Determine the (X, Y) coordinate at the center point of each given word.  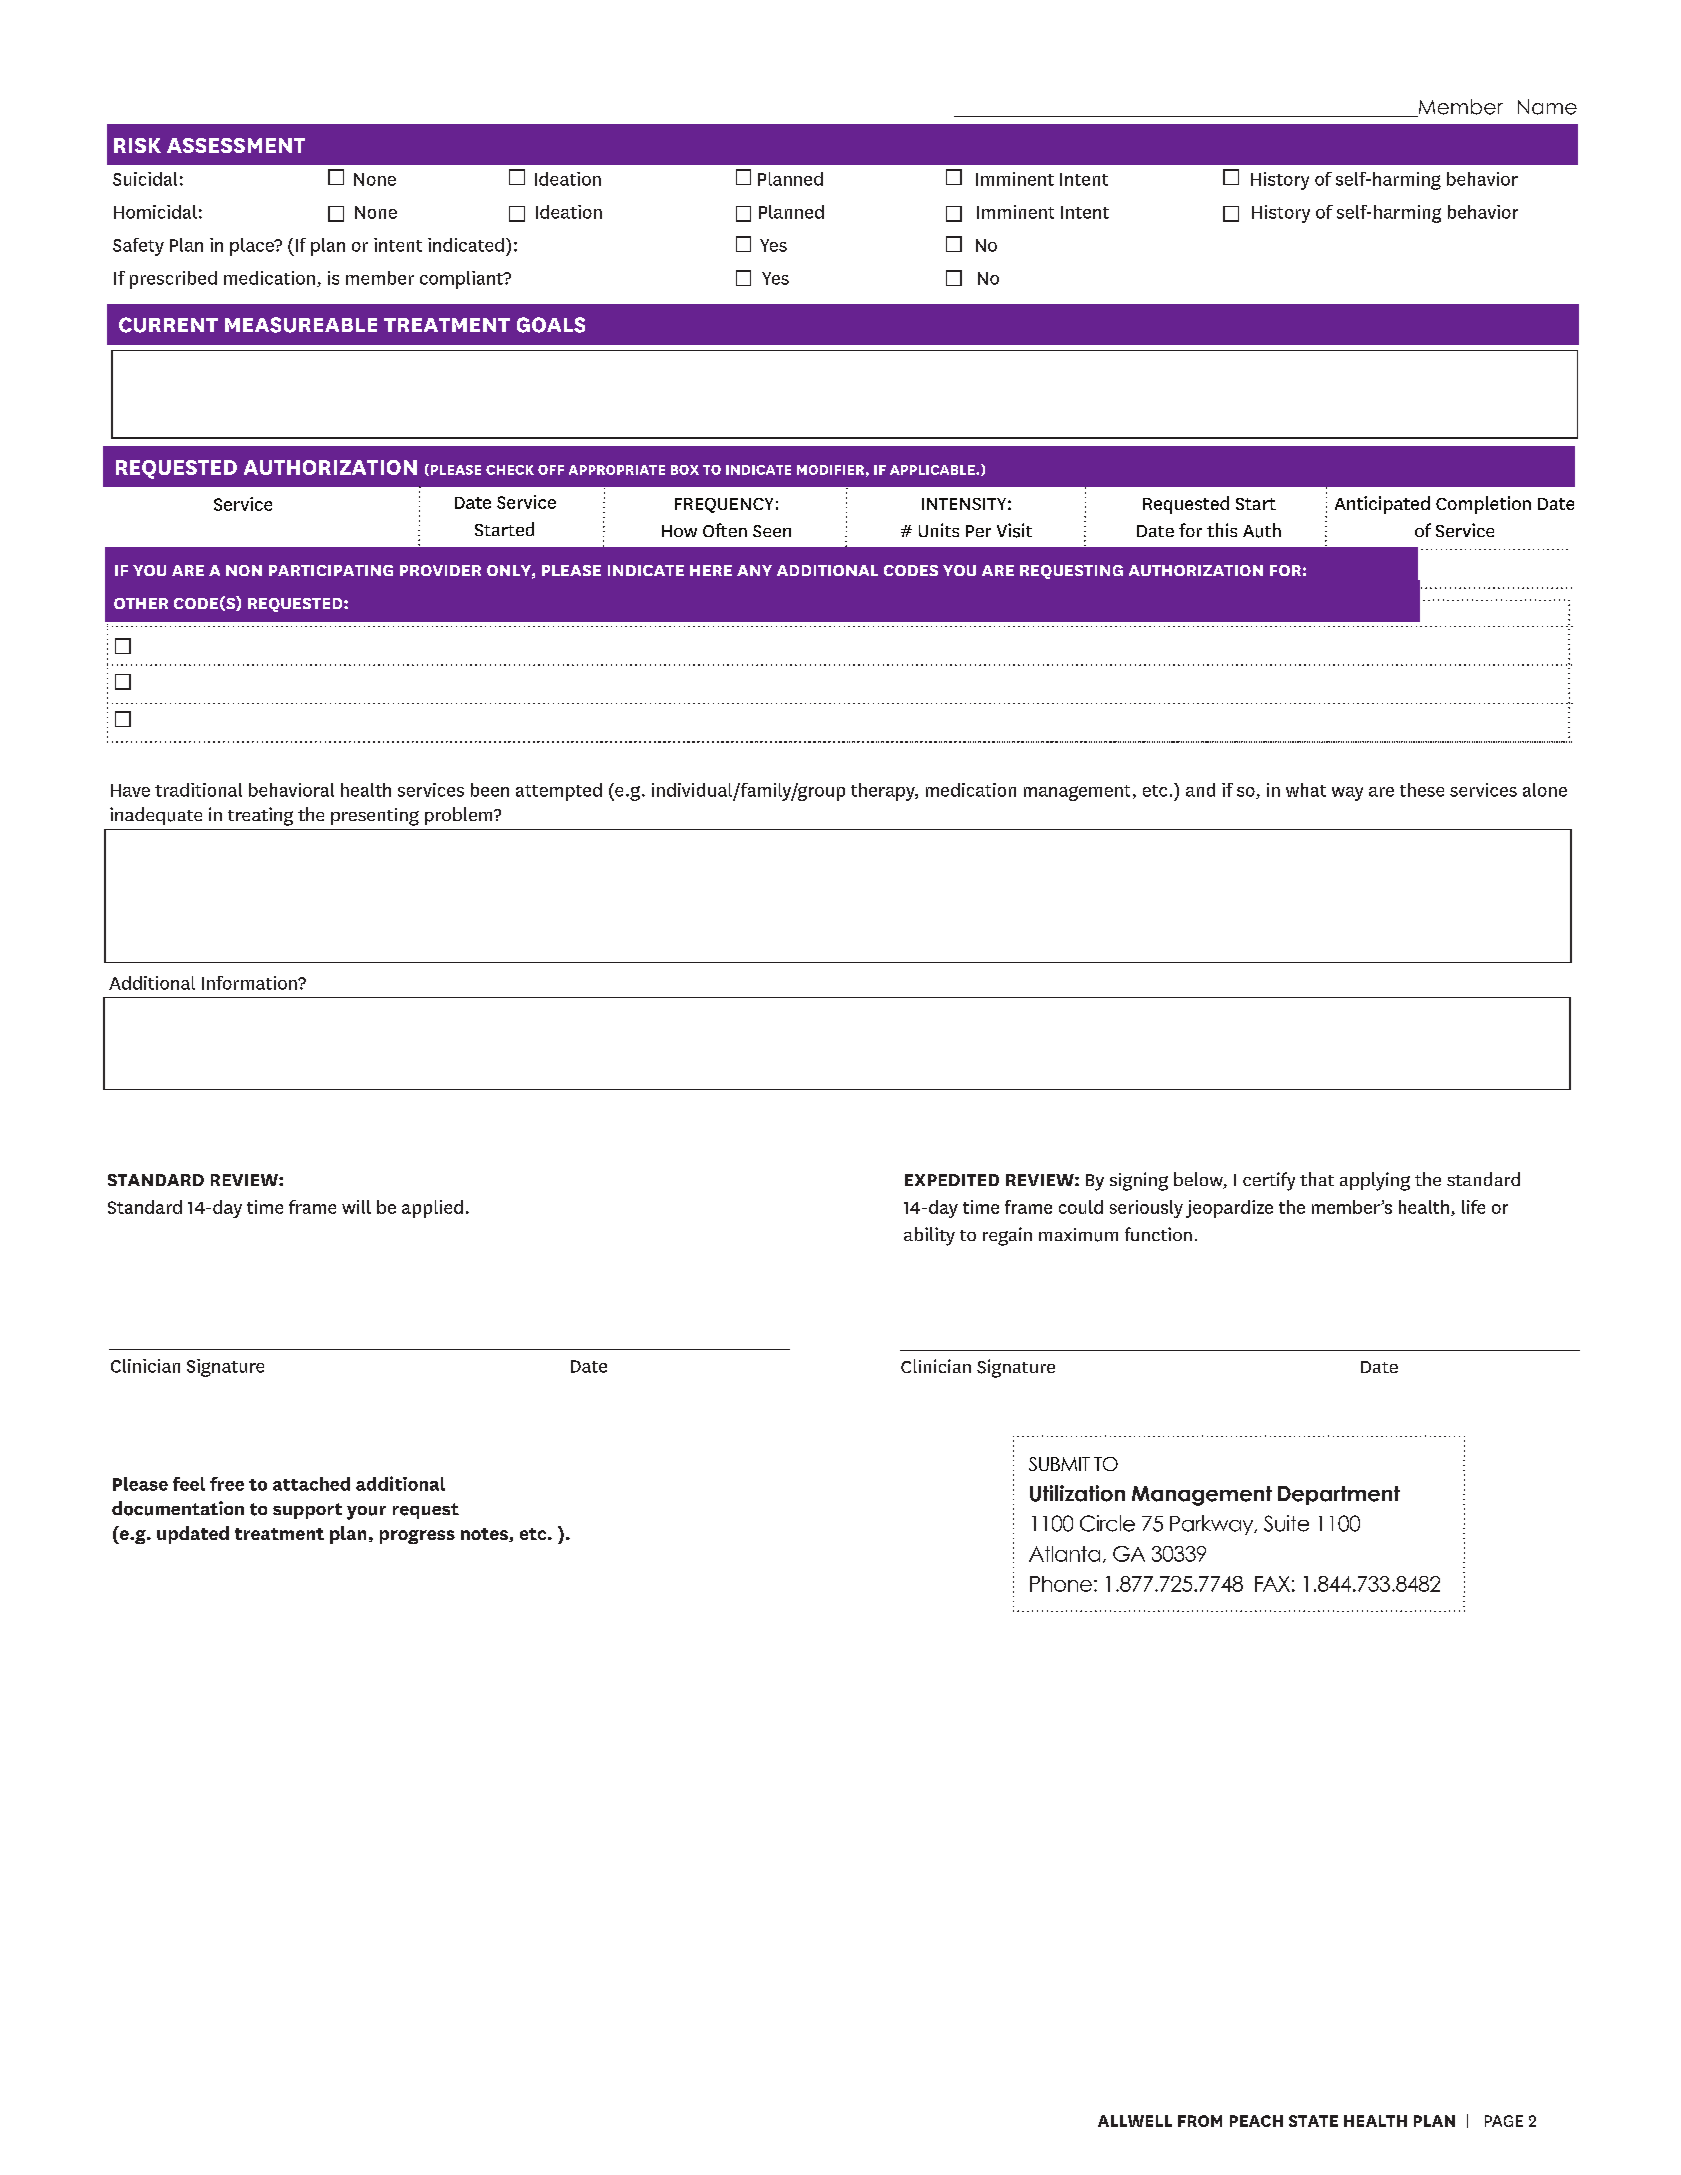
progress (417, 1537)
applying (1375, 1181)
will (356, 1207)
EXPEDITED (952, 1180)
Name (1547, 107)
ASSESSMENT (236, 145)
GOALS (551, 325)
